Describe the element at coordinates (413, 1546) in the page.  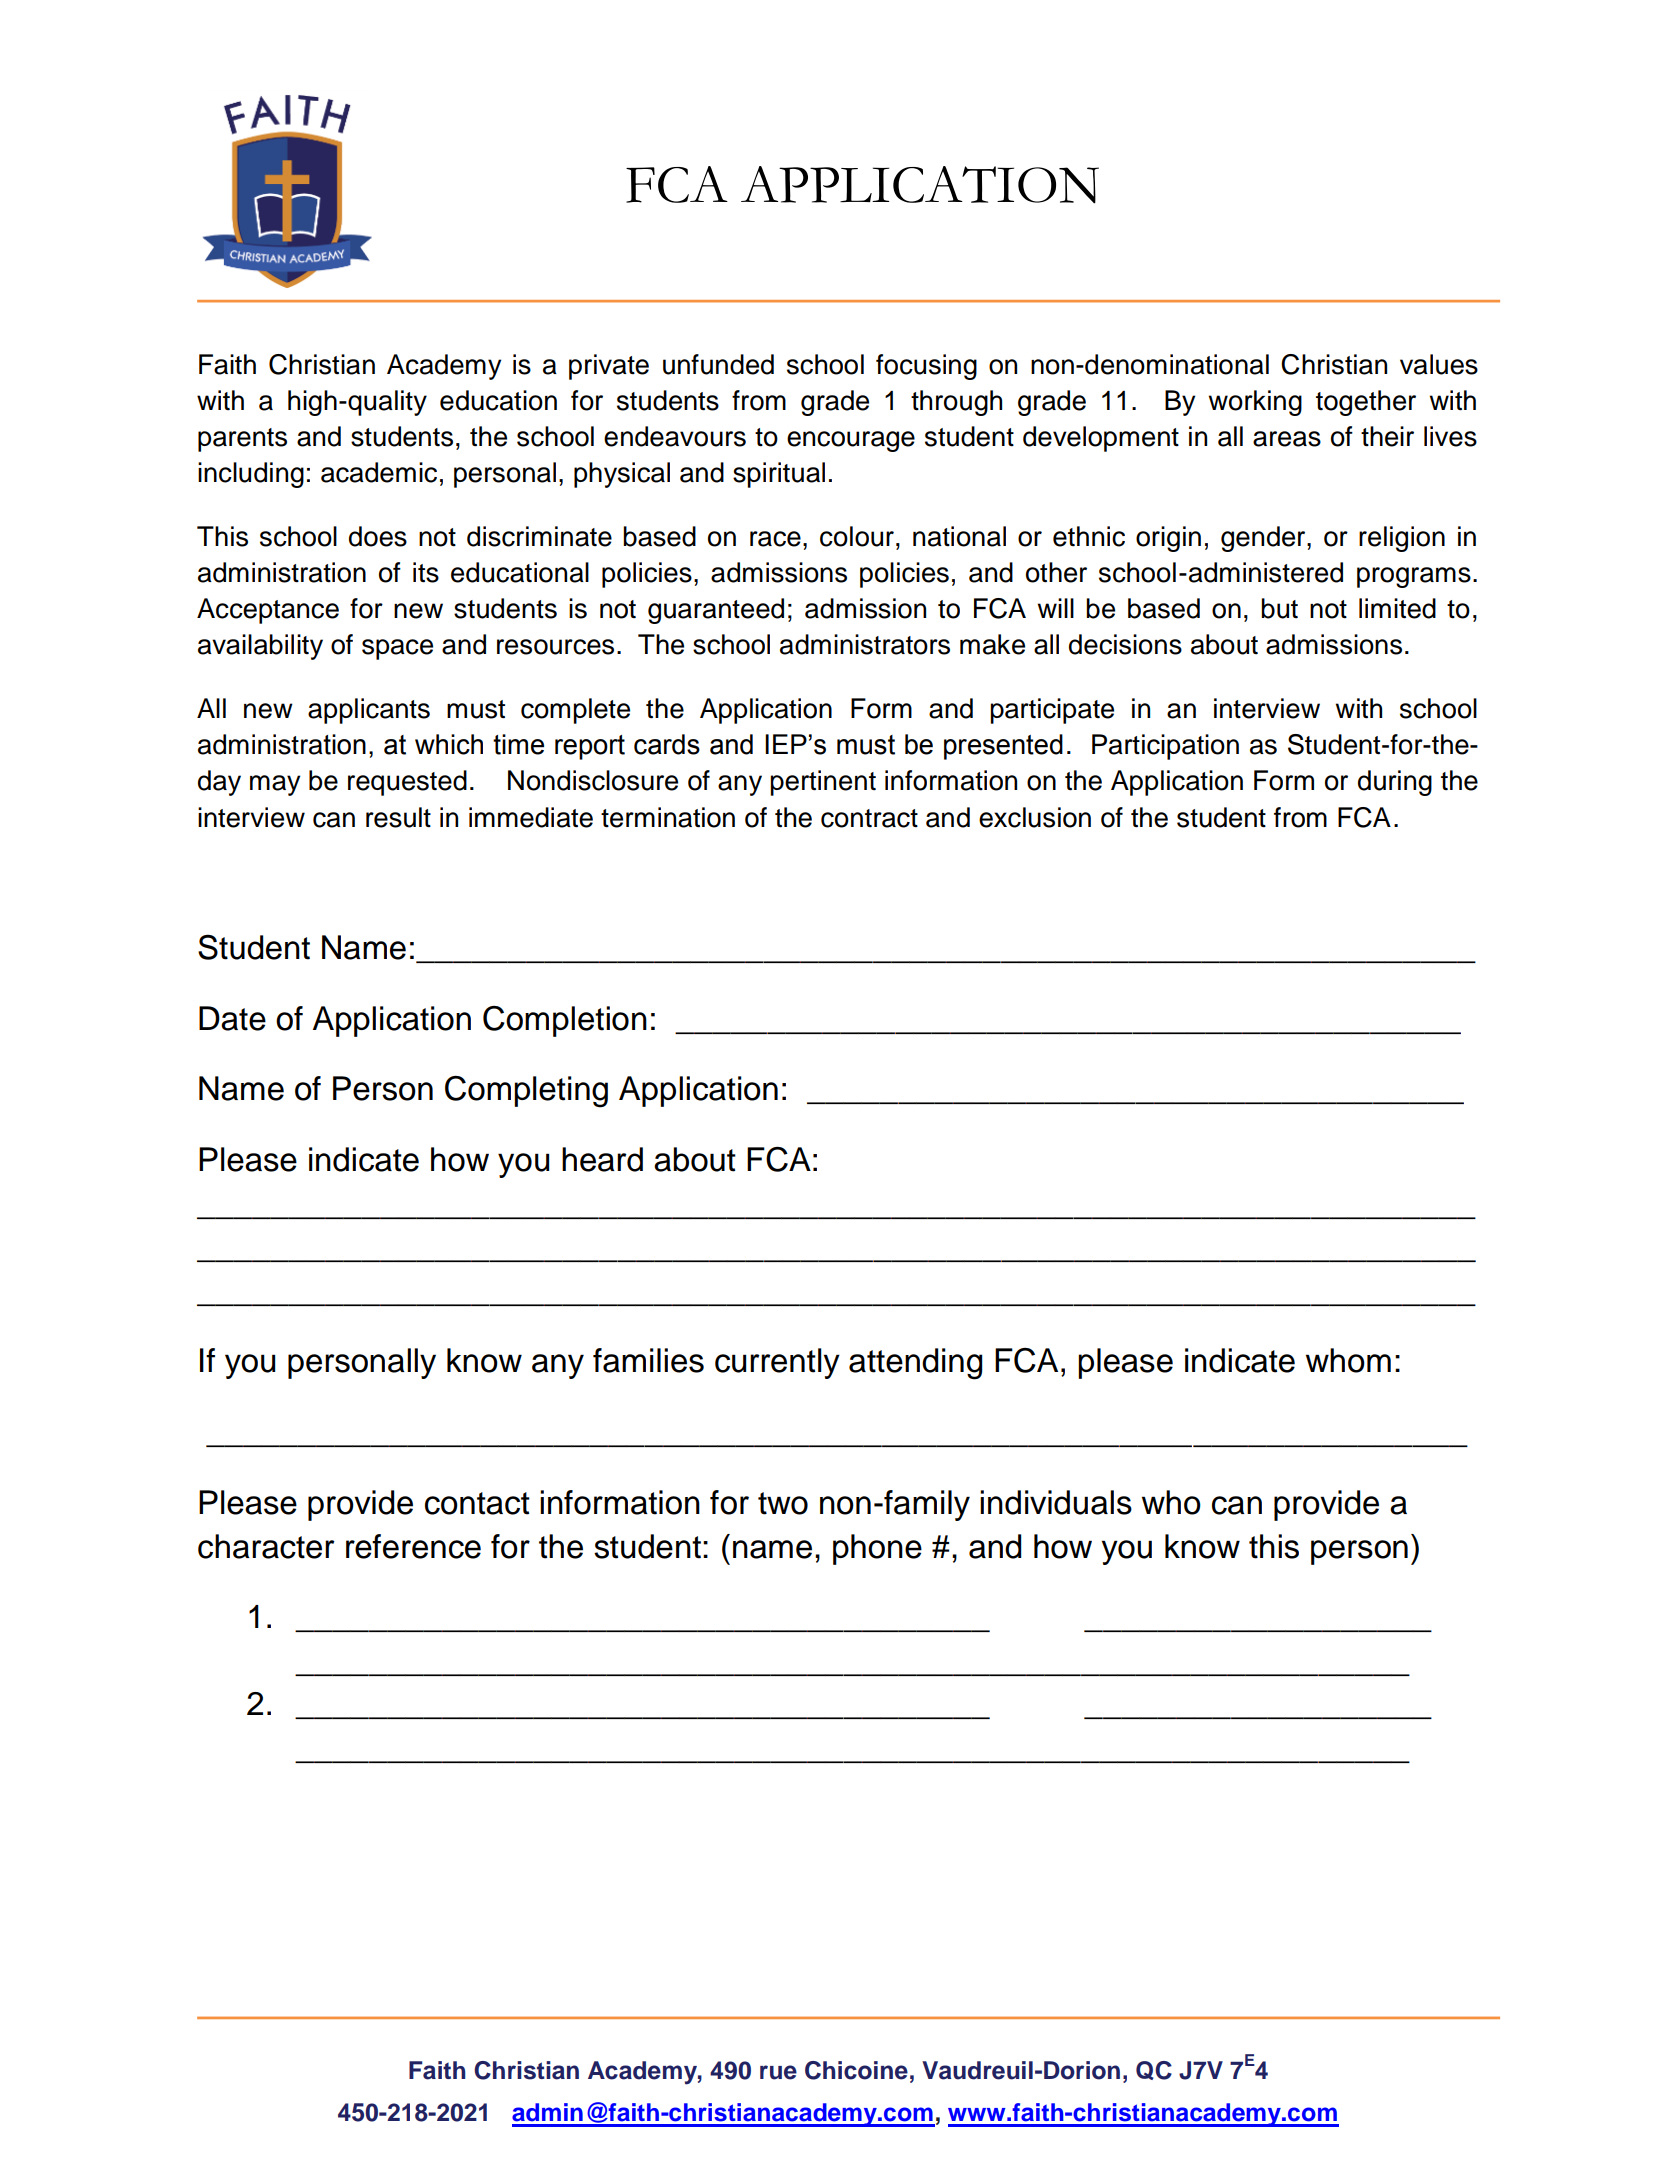
I see `reference` at that location.
